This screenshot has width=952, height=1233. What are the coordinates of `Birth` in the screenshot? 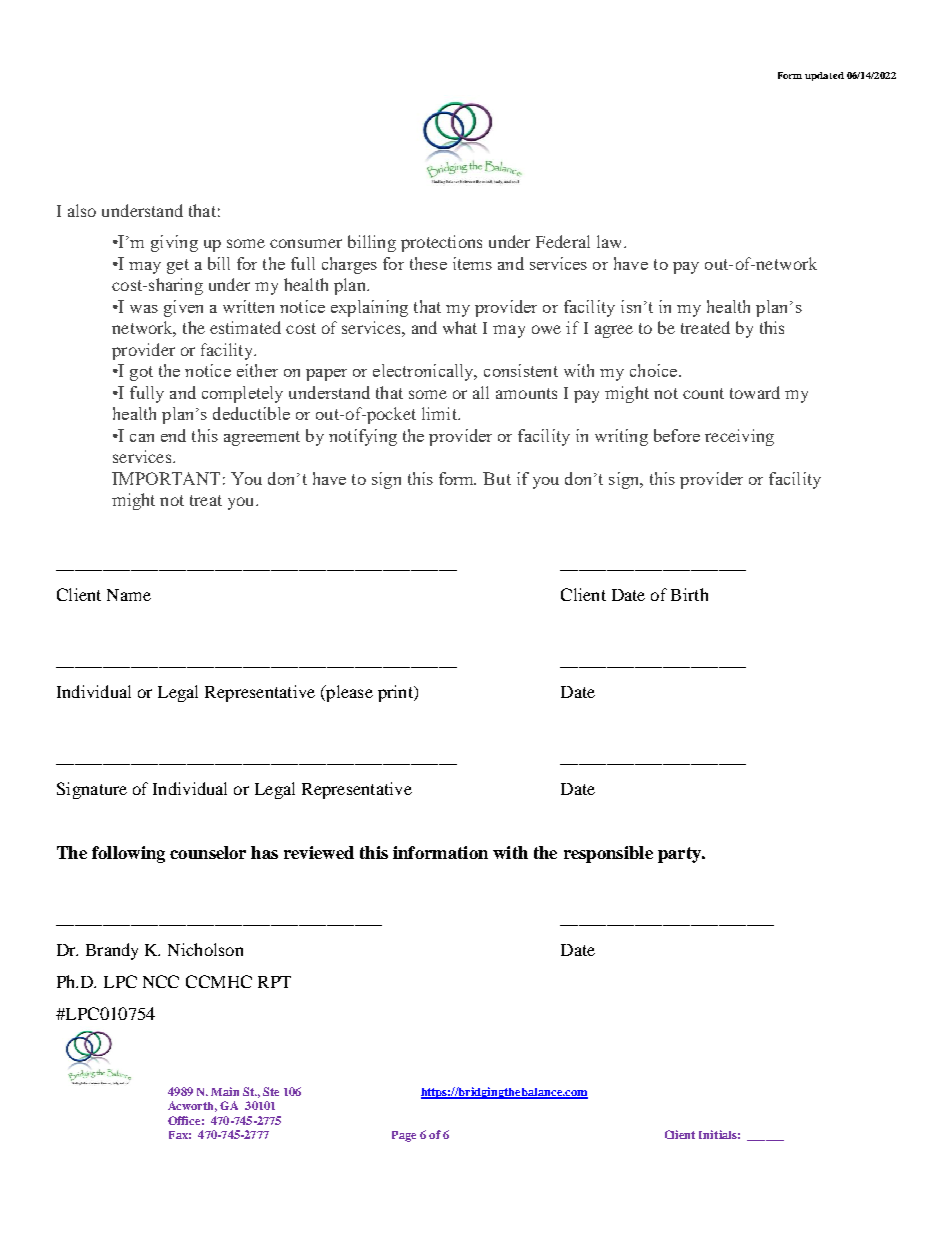 It's located at (689, 594).
